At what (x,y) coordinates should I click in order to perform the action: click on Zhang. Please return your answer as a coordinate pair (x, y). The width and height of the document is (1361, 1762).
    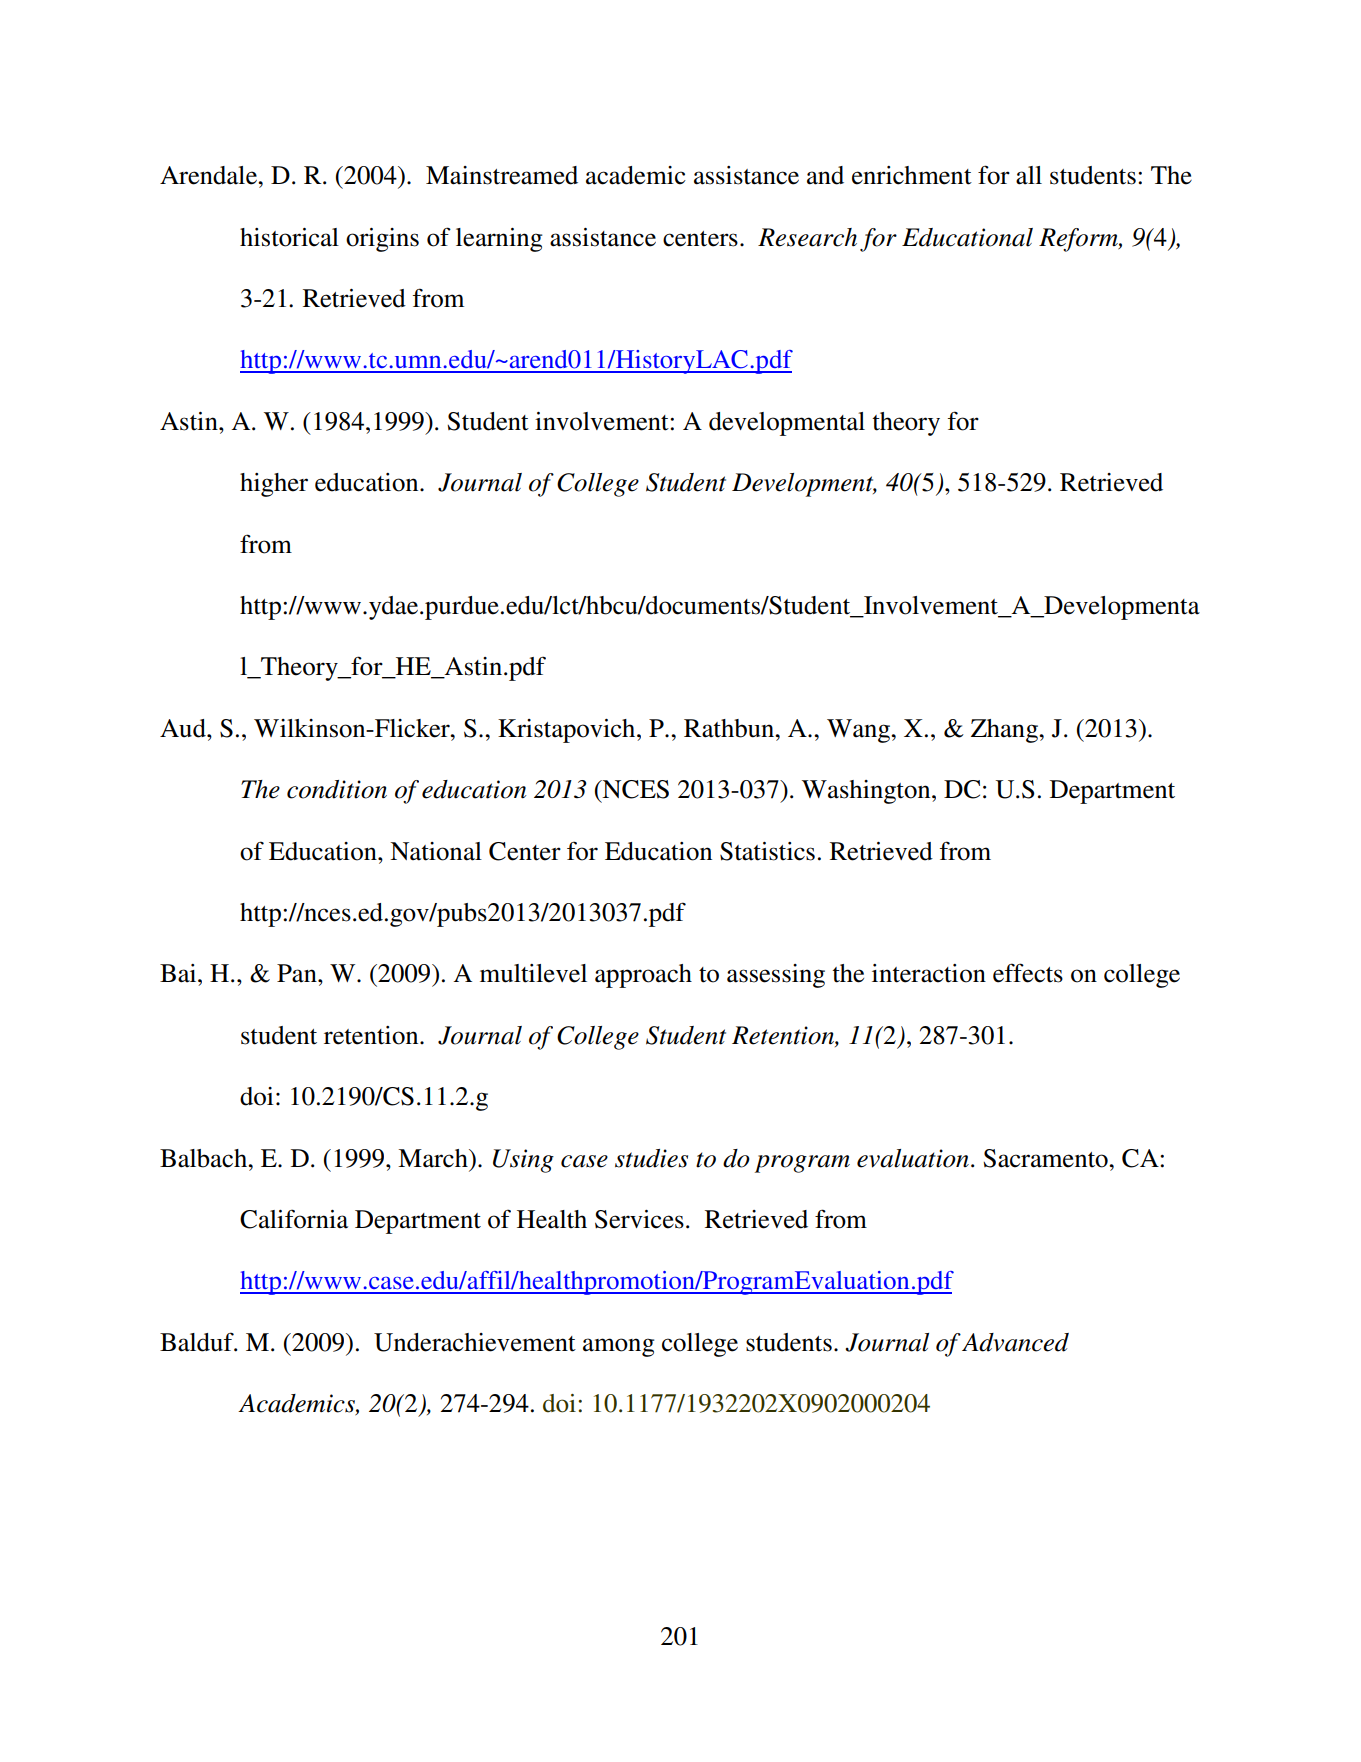
    Looking at the image, I should click on (1006, 731).
